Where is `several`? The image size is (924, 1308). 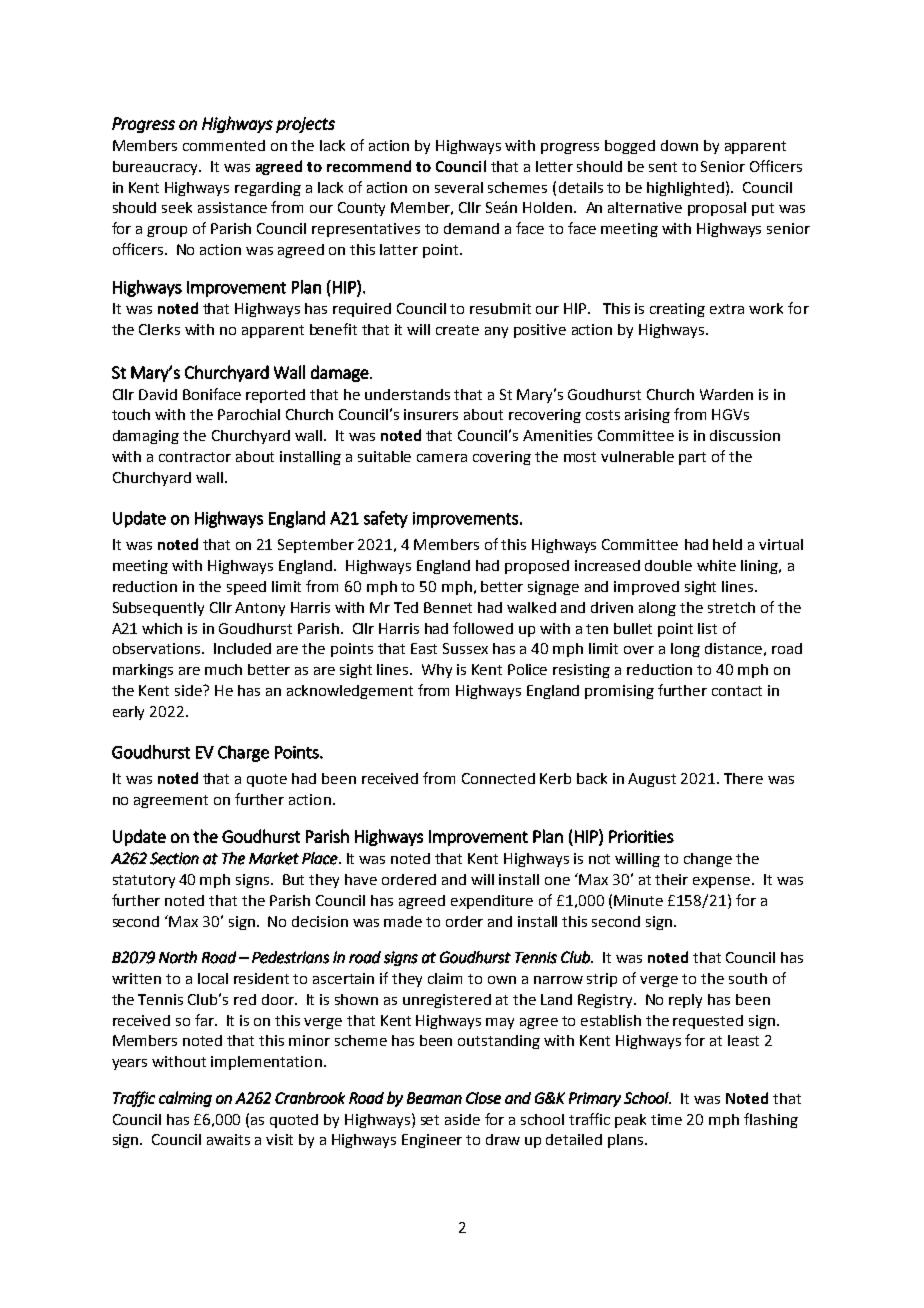 several is located at coordinates (459, 187).
